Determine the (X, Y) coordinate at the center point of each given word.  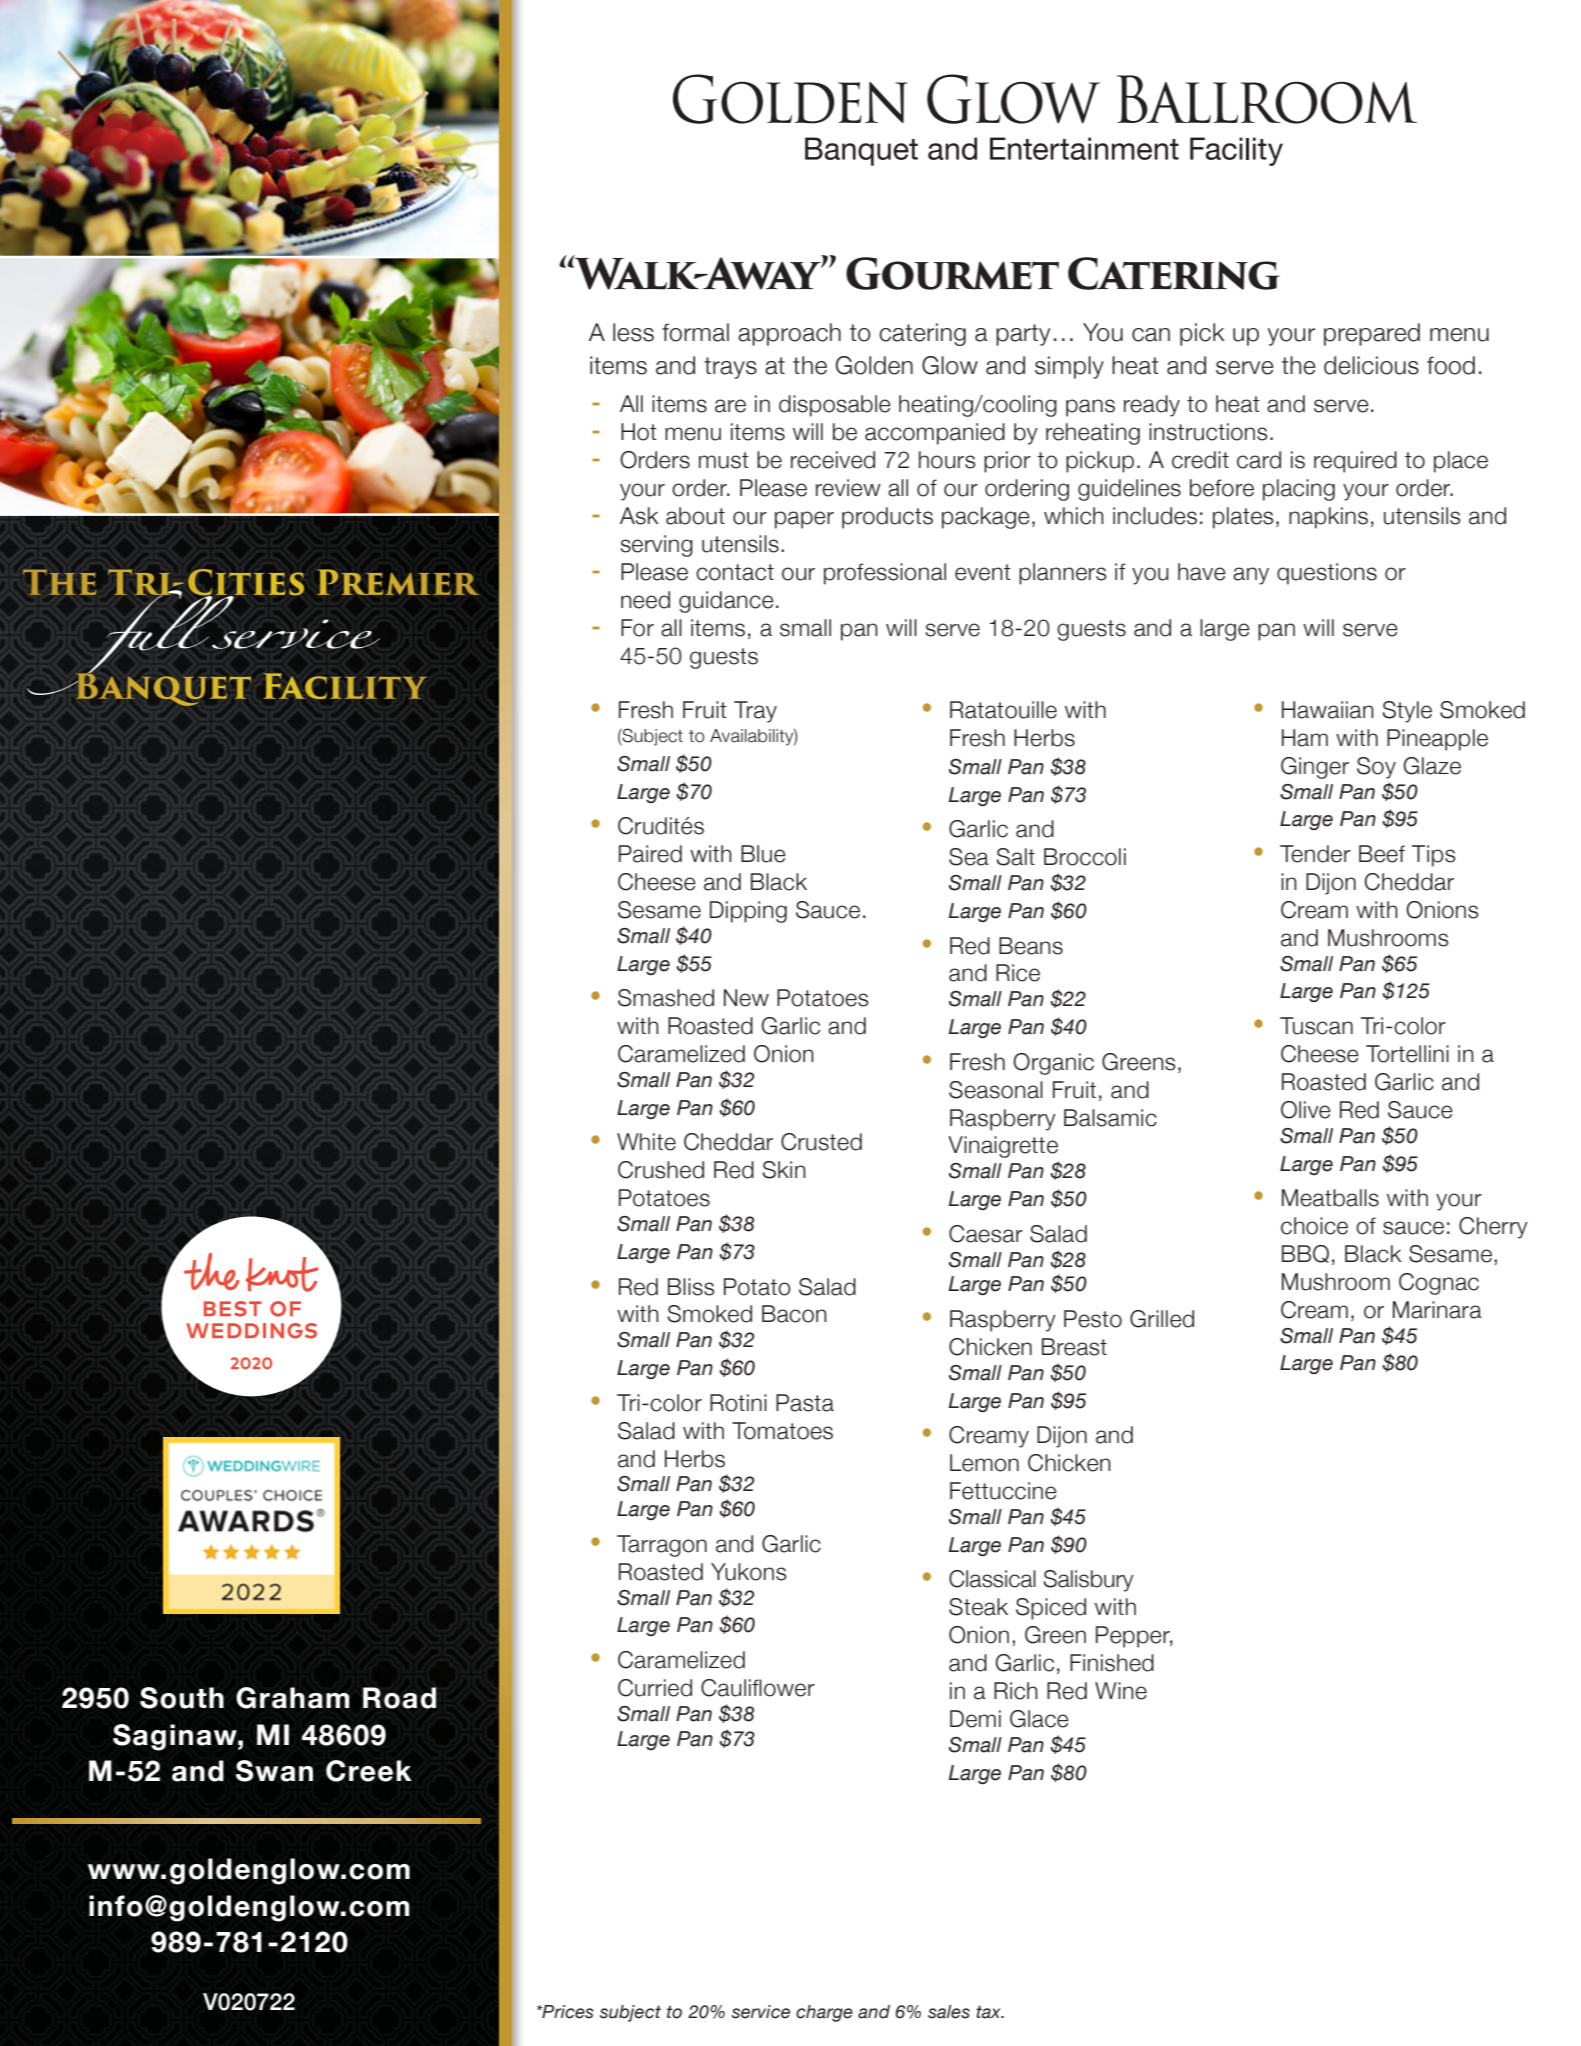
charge (824, 2013)
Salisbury (1088, 1581)
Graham (293, 1698)
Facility (345, 686)
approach (789, 334)
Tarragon (662, 1546)
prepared (1372, 334)
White (646, 1142)
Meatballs (1330, 1198)
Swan (274, 1771)
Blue (763, 854)
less (633, 332)
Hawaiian (1328, 710)
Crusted (821, 1142)
